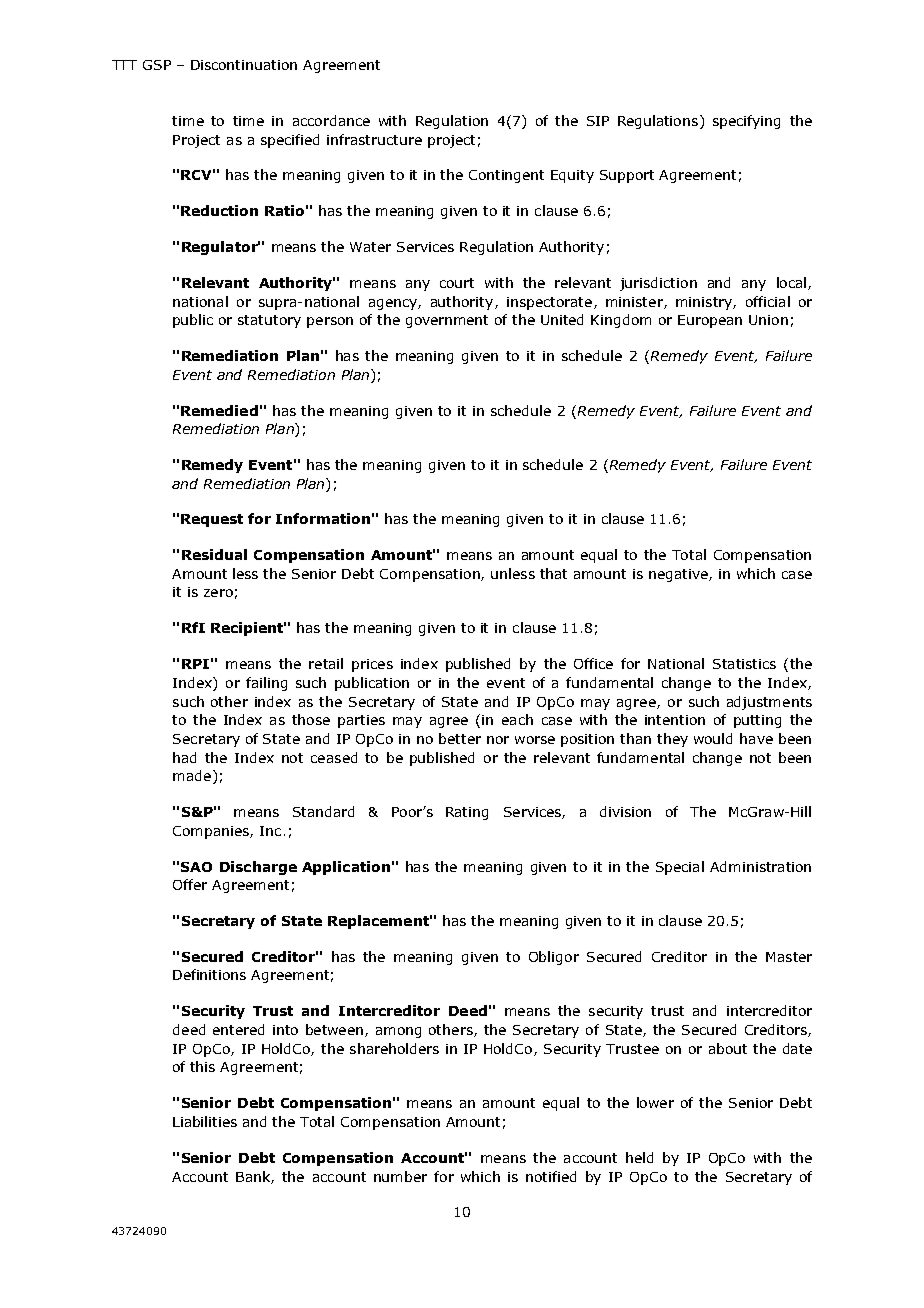 The width and height of the screenshot is (924, 1308). I want to click on Liabilities, so click(205, 1121).
